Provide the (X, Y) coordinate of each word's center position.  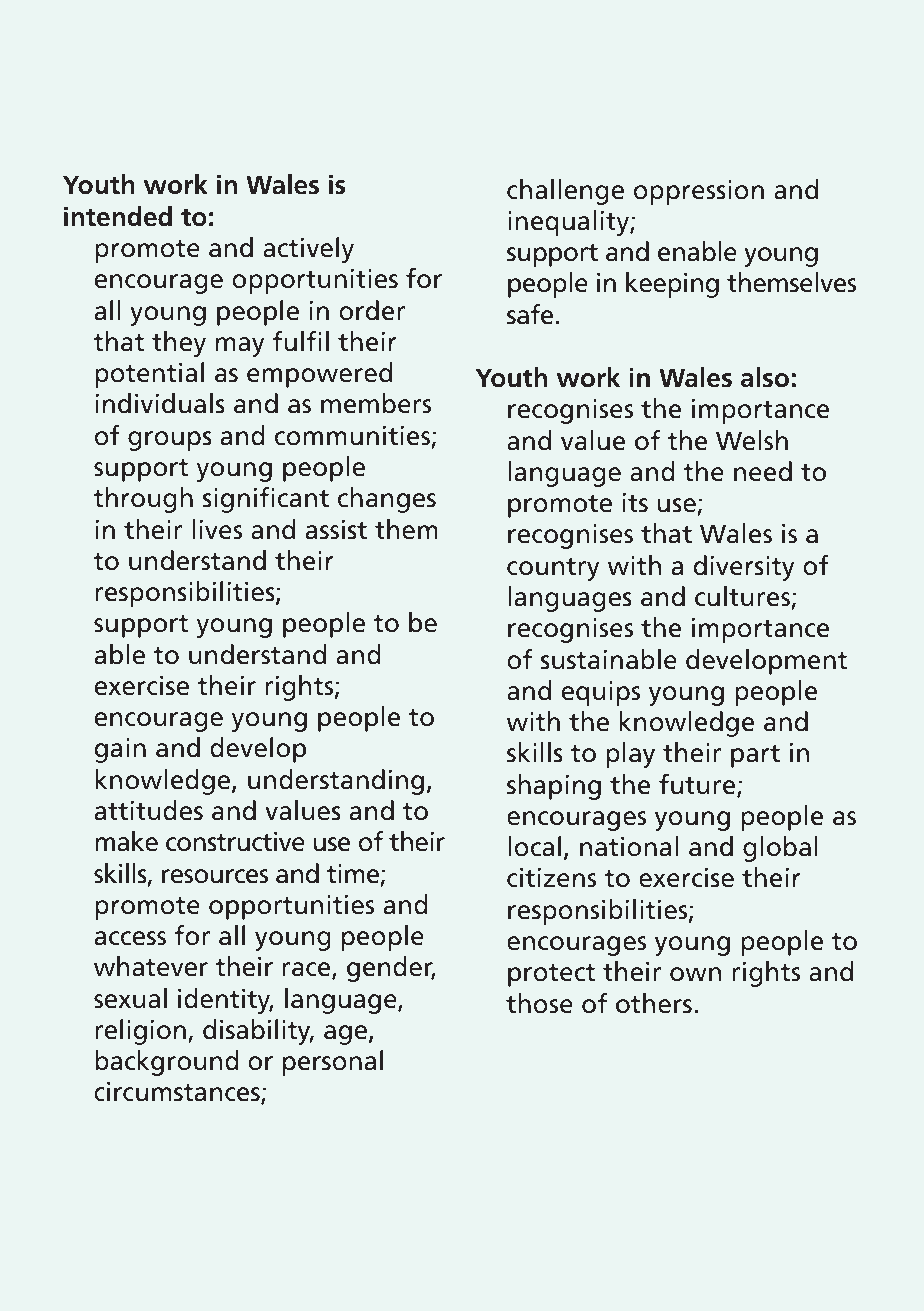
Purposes (278, 69)
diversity (744, 568)
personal (333, 1063)
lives (217, 529)
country (553, 569)
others (654, 1003)
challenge (565, 192)
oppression (699, 192)
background (167, 1063)
